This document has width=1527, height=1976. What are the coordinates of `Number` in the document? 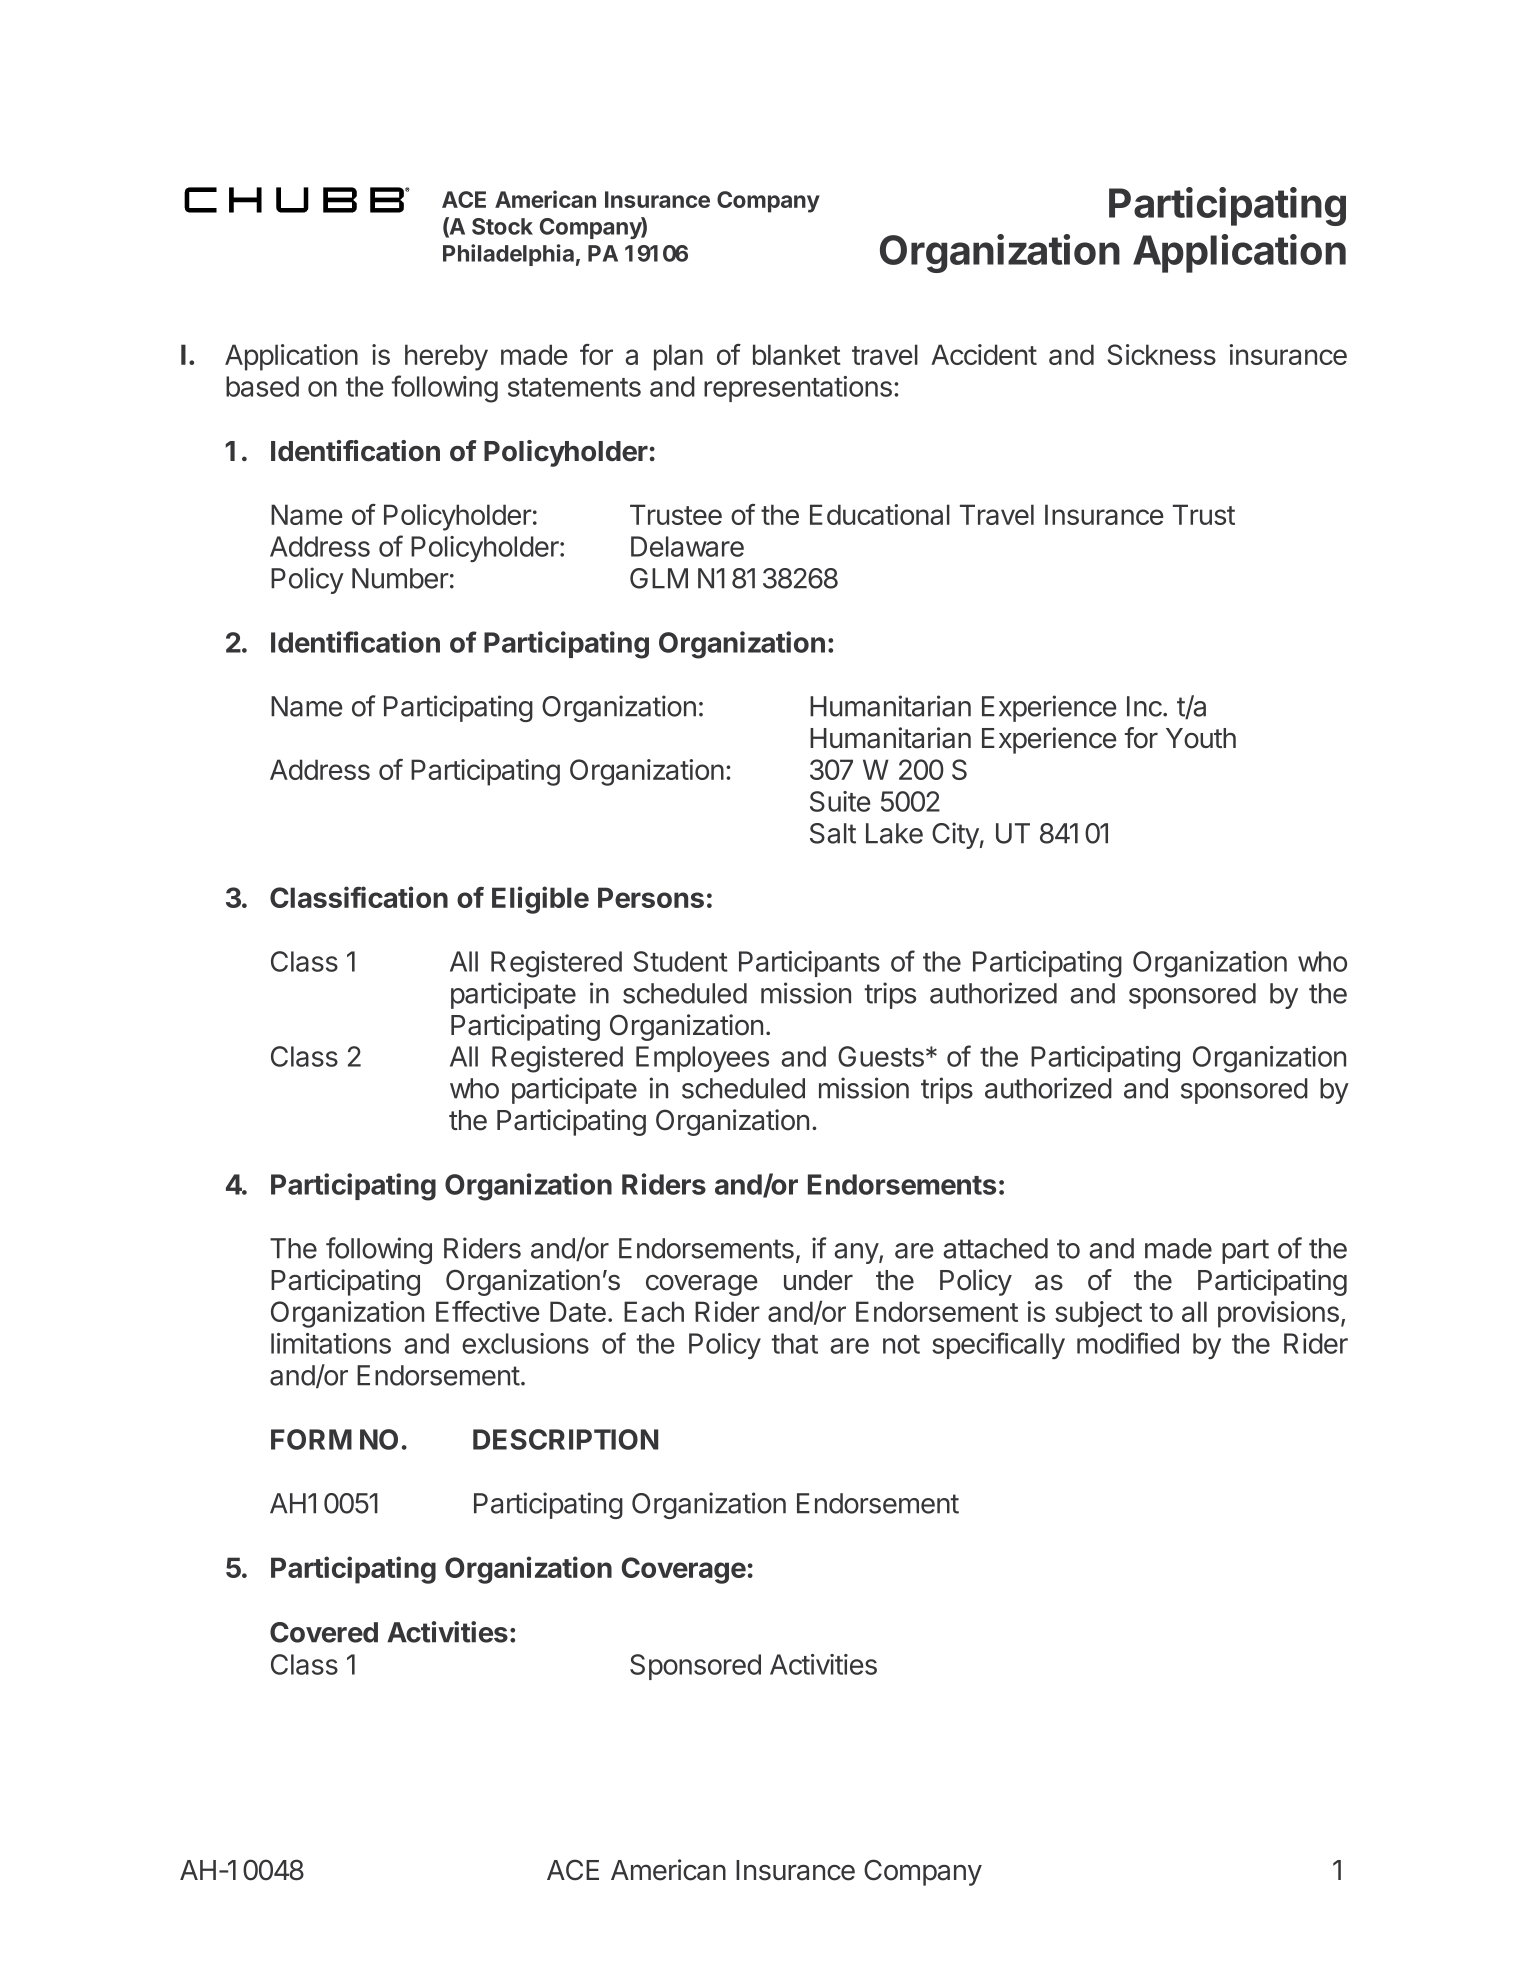 It's located at (400, 578).
